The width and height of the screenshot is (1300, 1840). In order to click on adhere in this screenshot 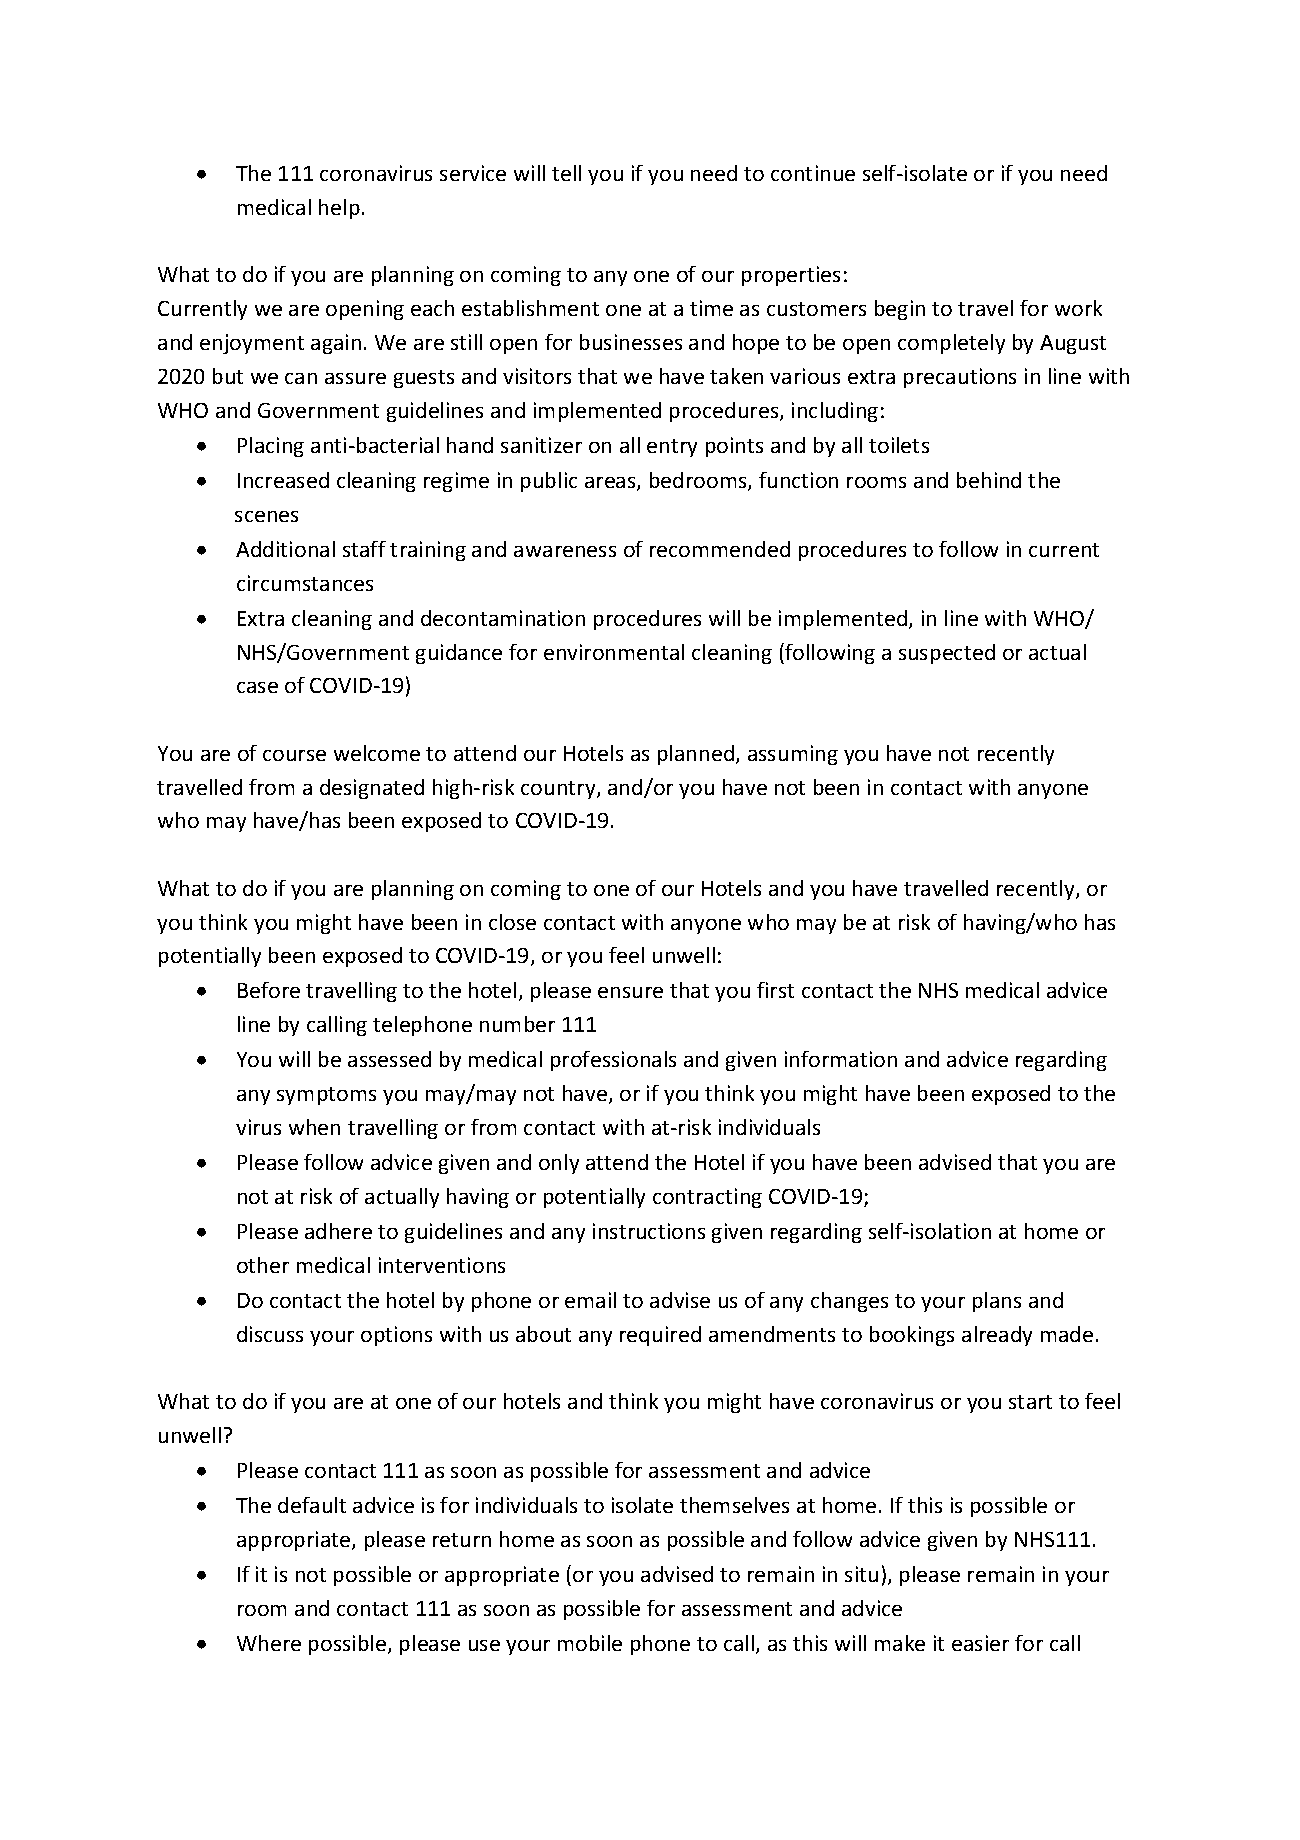, I will do `click(338, 1231)`.
